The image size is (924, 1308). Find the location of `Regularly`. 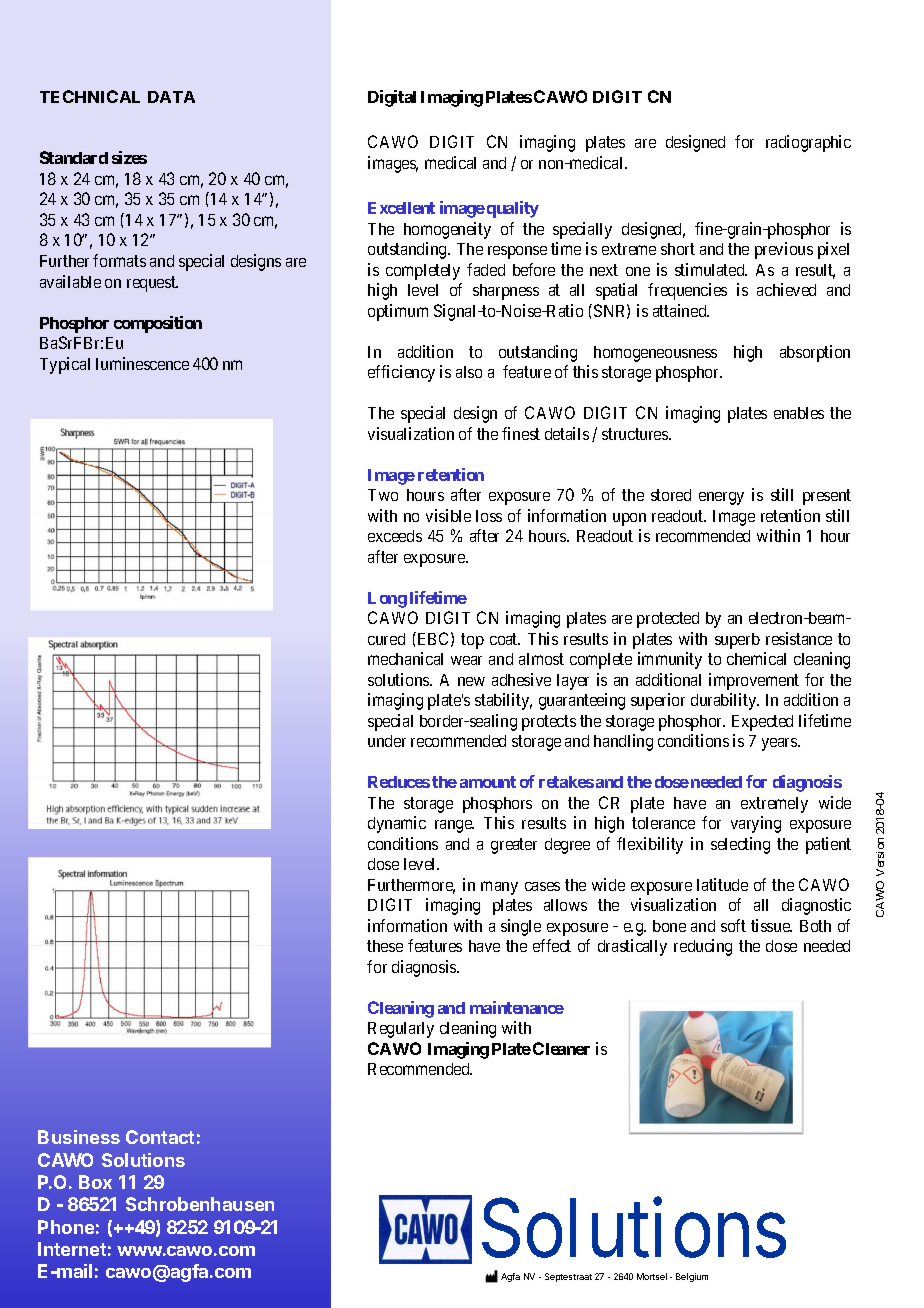

Regularly is located at coordinates (401, 1030).
